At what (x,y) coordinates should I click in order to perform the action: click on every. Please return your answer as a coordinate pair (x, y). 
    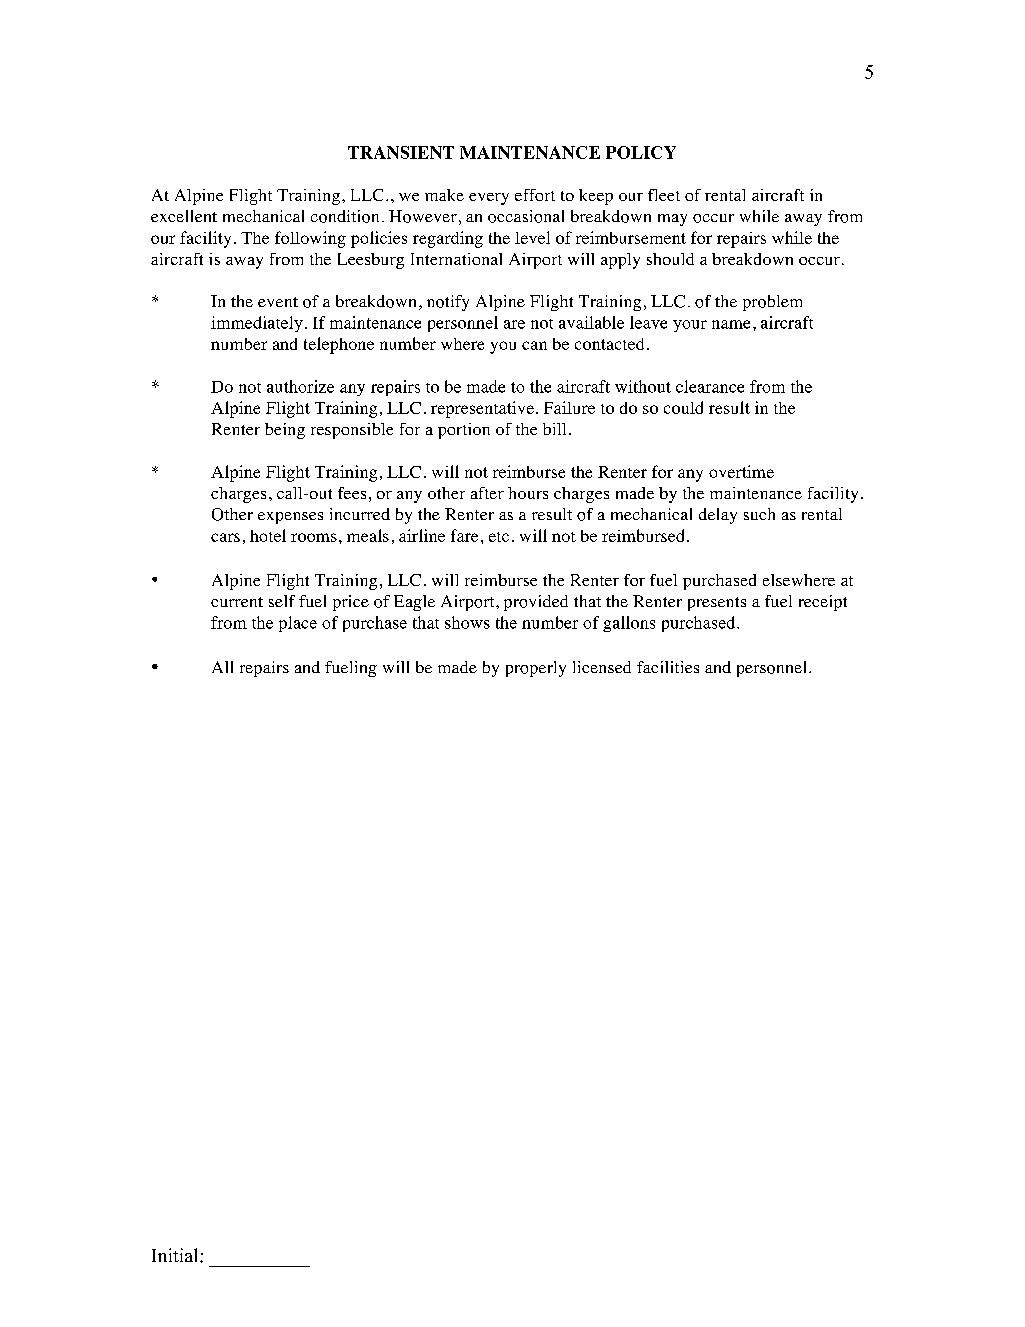
    Looking at the image, I should click on (489, 199).
